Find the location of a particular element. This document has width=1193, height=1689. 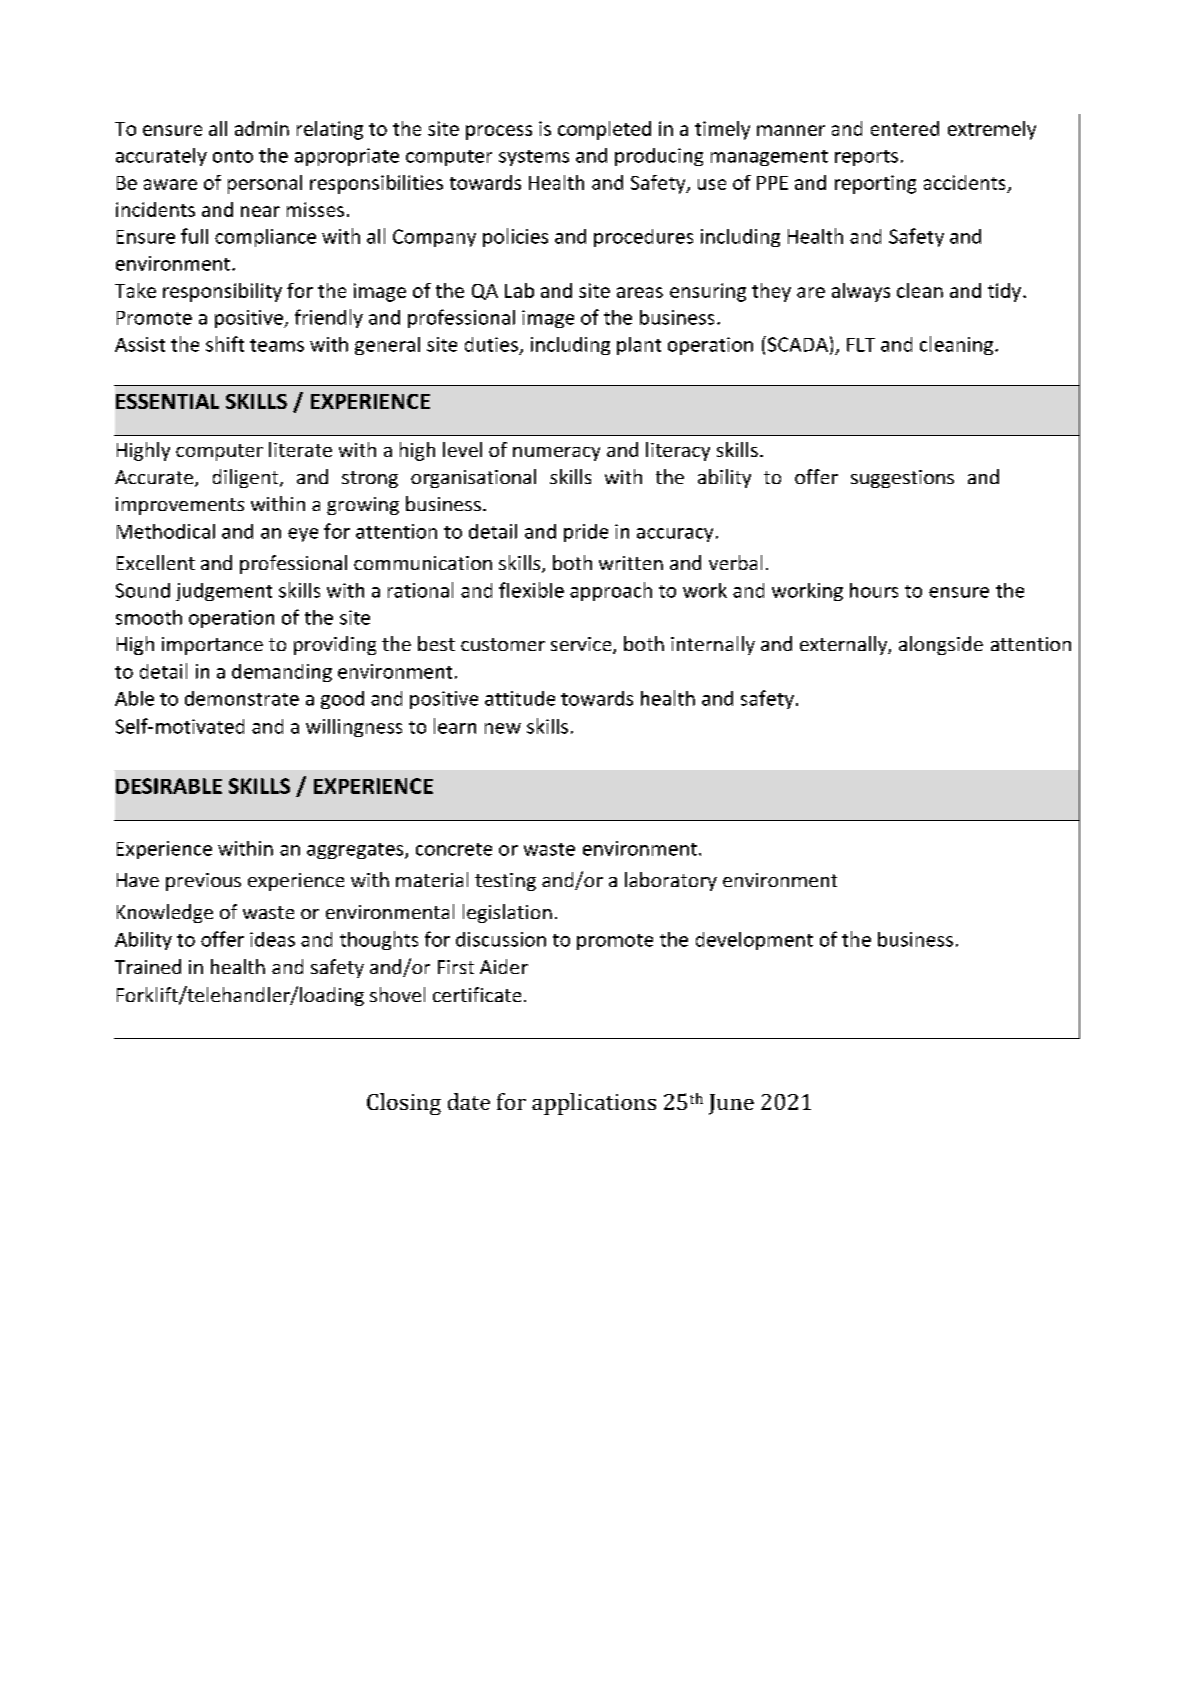

onto is located at coordinates (233, 156).
